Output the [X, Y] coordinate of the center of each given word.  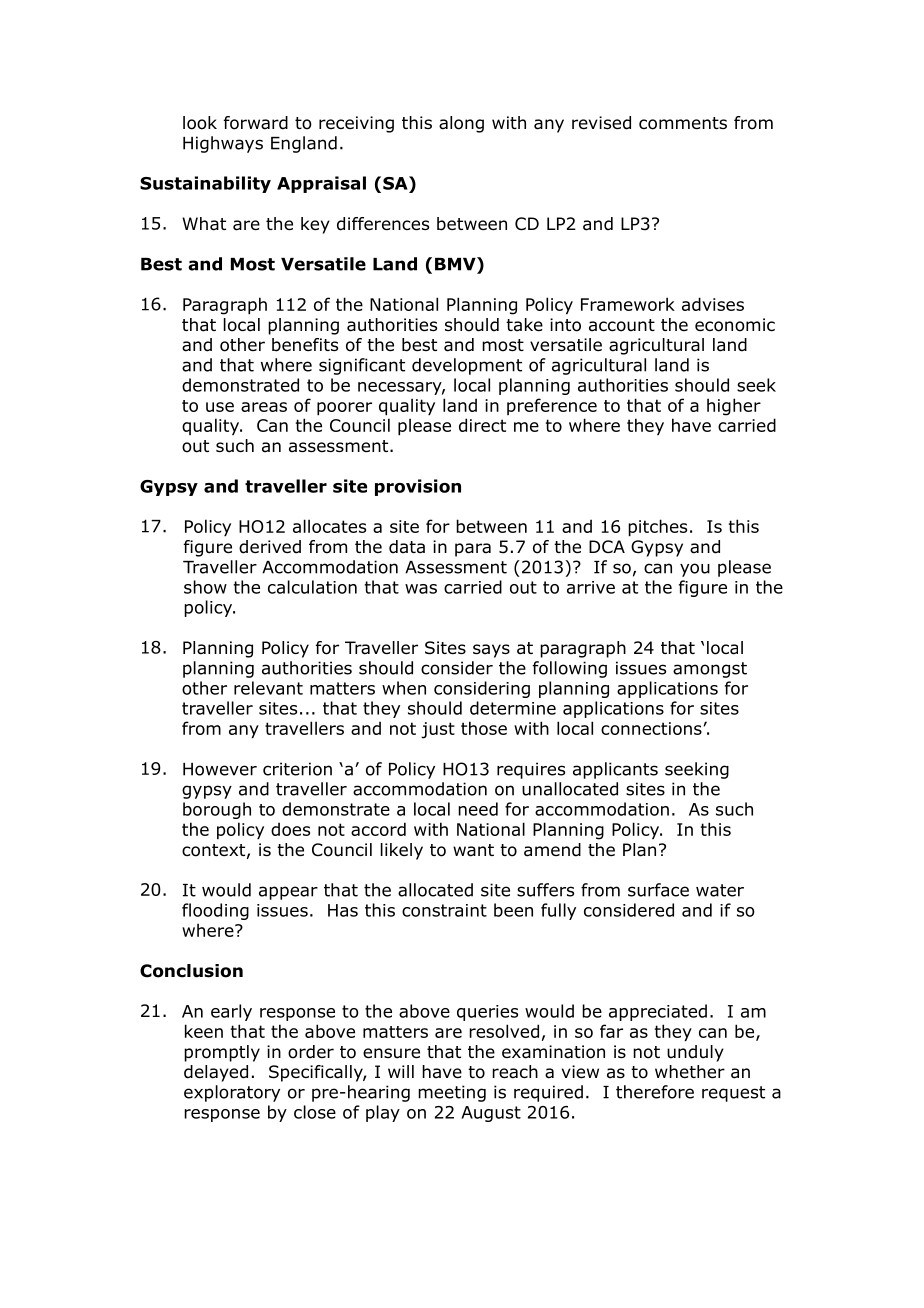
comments [683, 123]
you [695, 570]
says [491, 651]
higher [734, 407]
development [467, 366]
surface [658, 890]
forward [256, 123]
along [461, 124]
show [205, 587]
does [290, 829]
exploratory [232, 1093]
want [473, 850]
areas [264, 407]
